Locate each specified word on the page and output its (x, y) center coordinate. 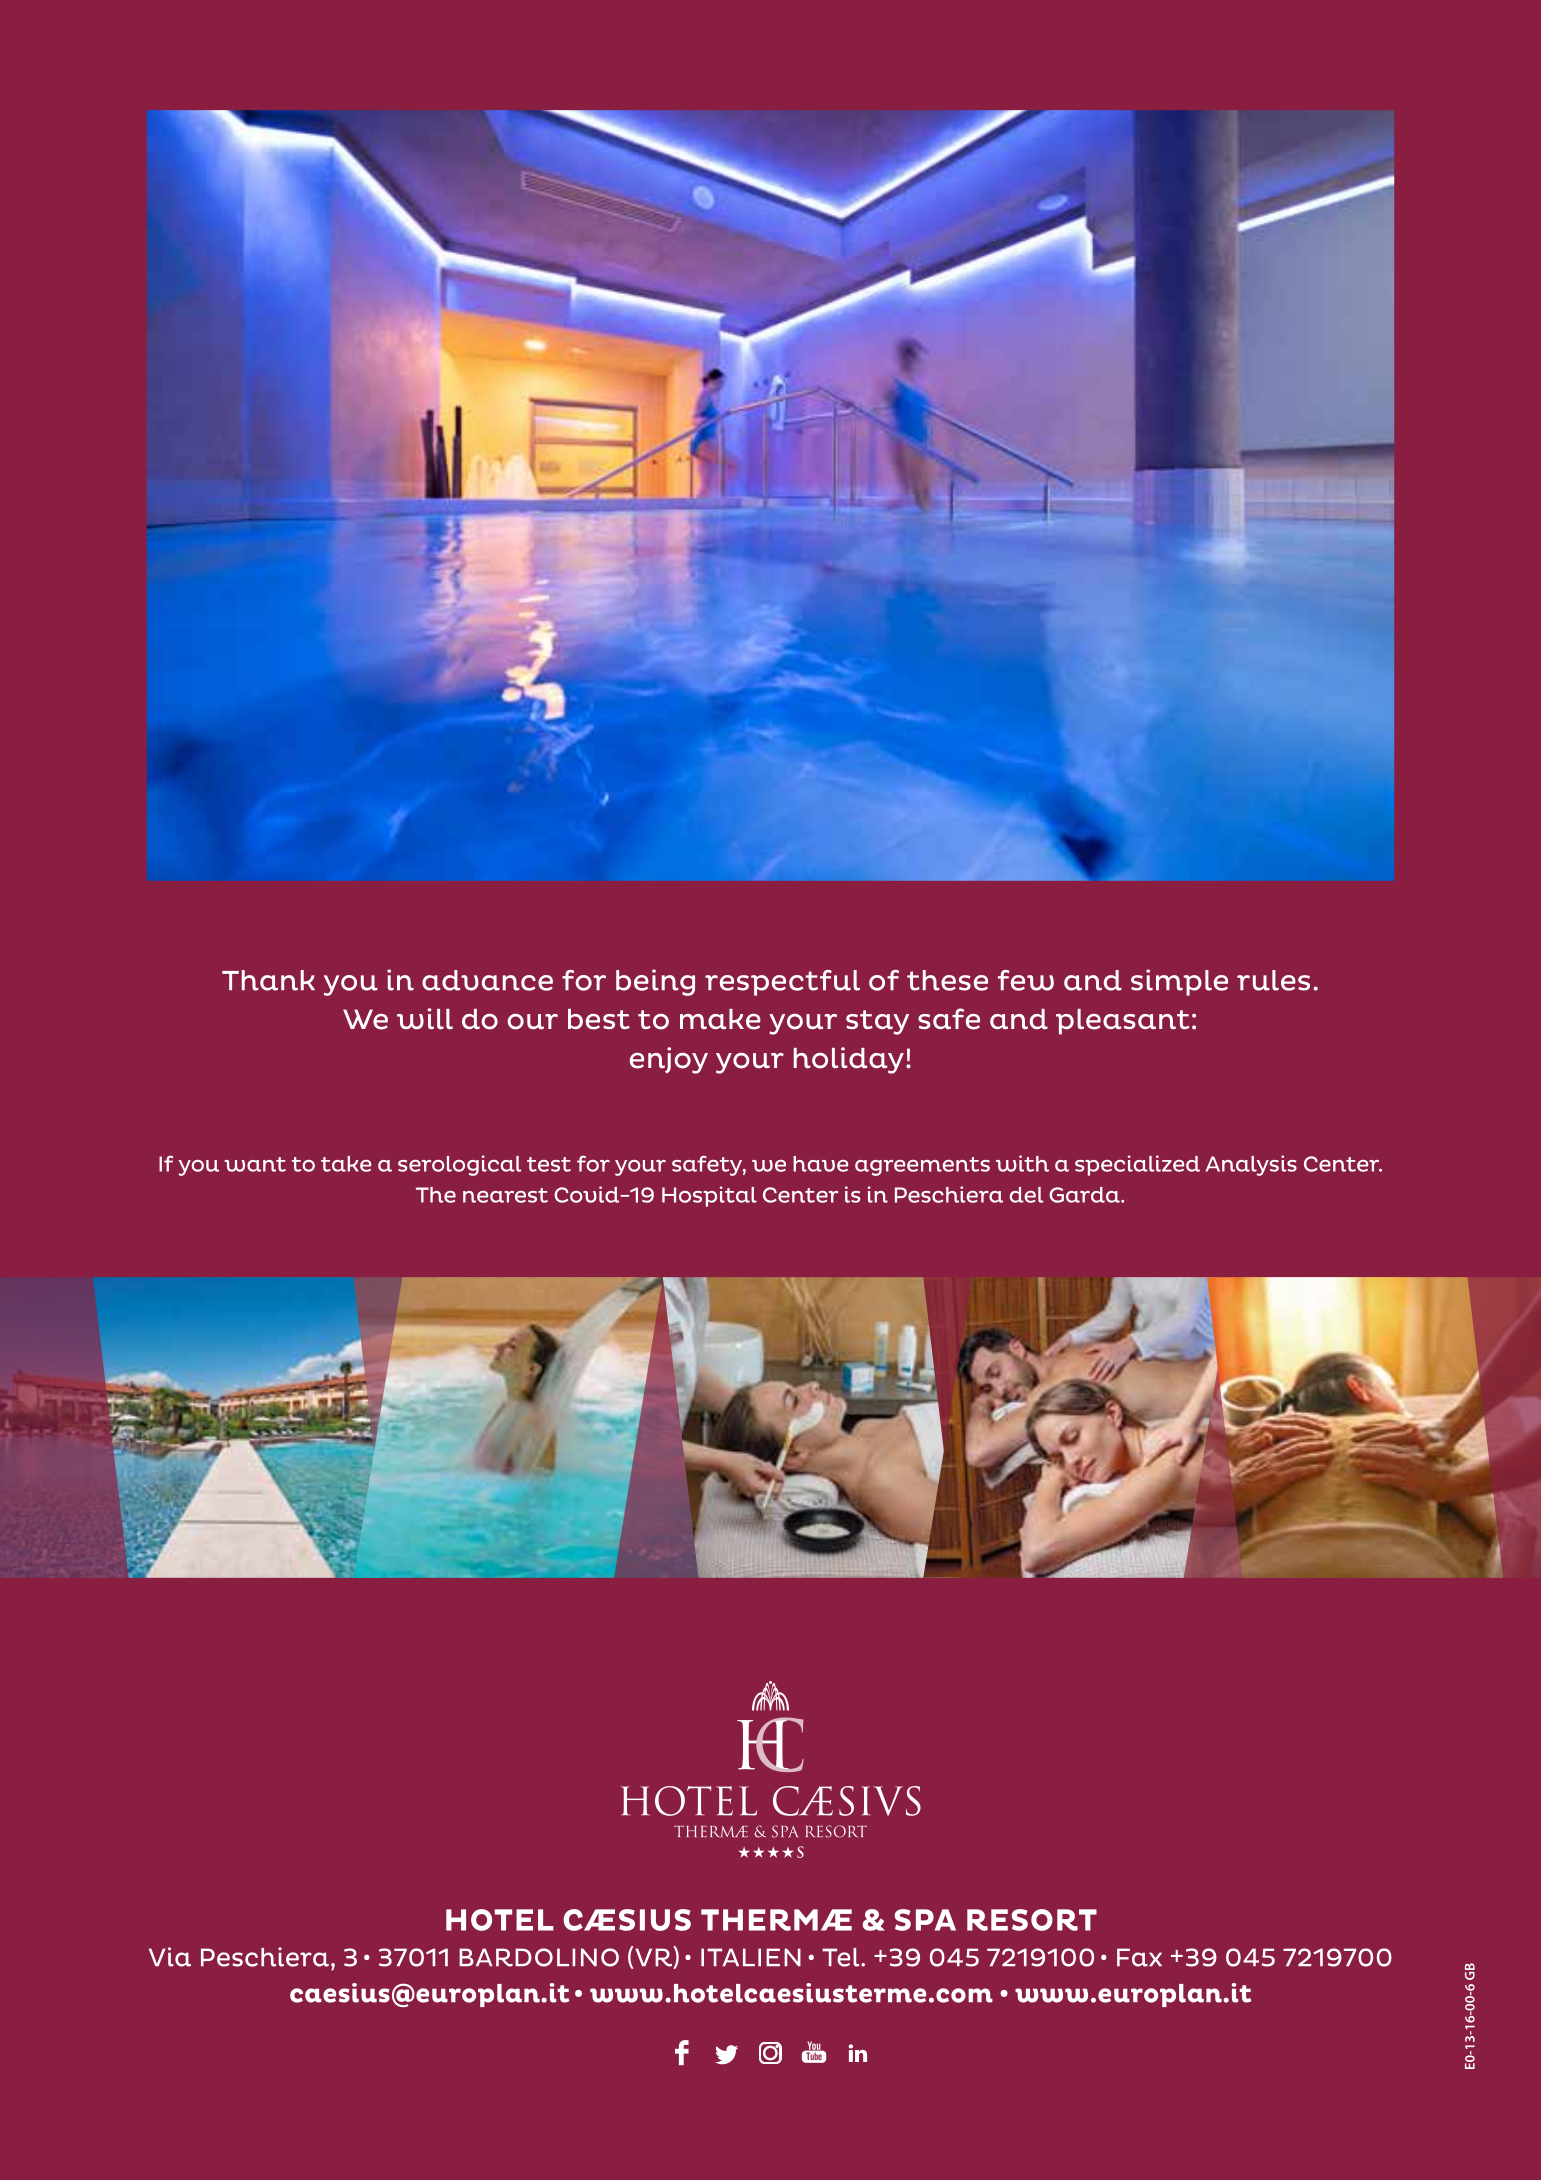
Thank (268, 980)
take (346, 1164)
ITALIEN (751, 1957)
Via (170, 1957)
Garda (1085, 1195)
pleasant (1122, 1022)
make (720, 1019)
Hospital (709, 1196)
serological (459, 1165)
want (255, 1164)
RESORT (1032, 1920)
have (820, 1164)
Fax (1139, 1957)
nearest (505, 1195)
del (1026, 1195)
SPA (925, 1920)
